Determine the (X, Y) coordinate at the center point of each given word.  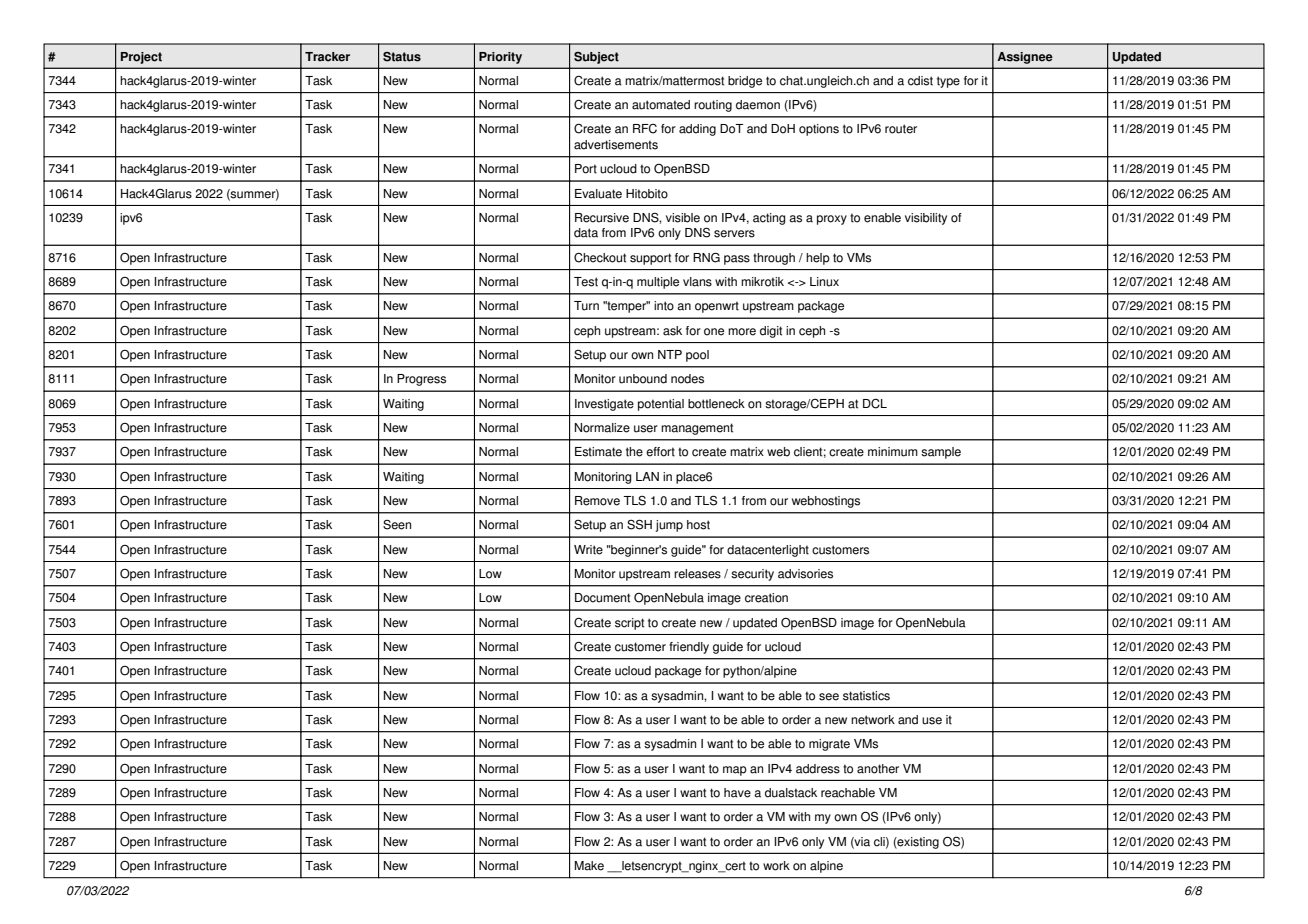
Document (602, 598)
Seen (397, 525)
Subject (596, 58)
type (948, 82)
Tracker (327, 57)
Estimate (598, 452)
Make (589, 866)
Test (586, 282)
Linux (824, 282)
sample (941, 453)
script (629, 624)
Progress (421, 380)
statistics (866, 696)
